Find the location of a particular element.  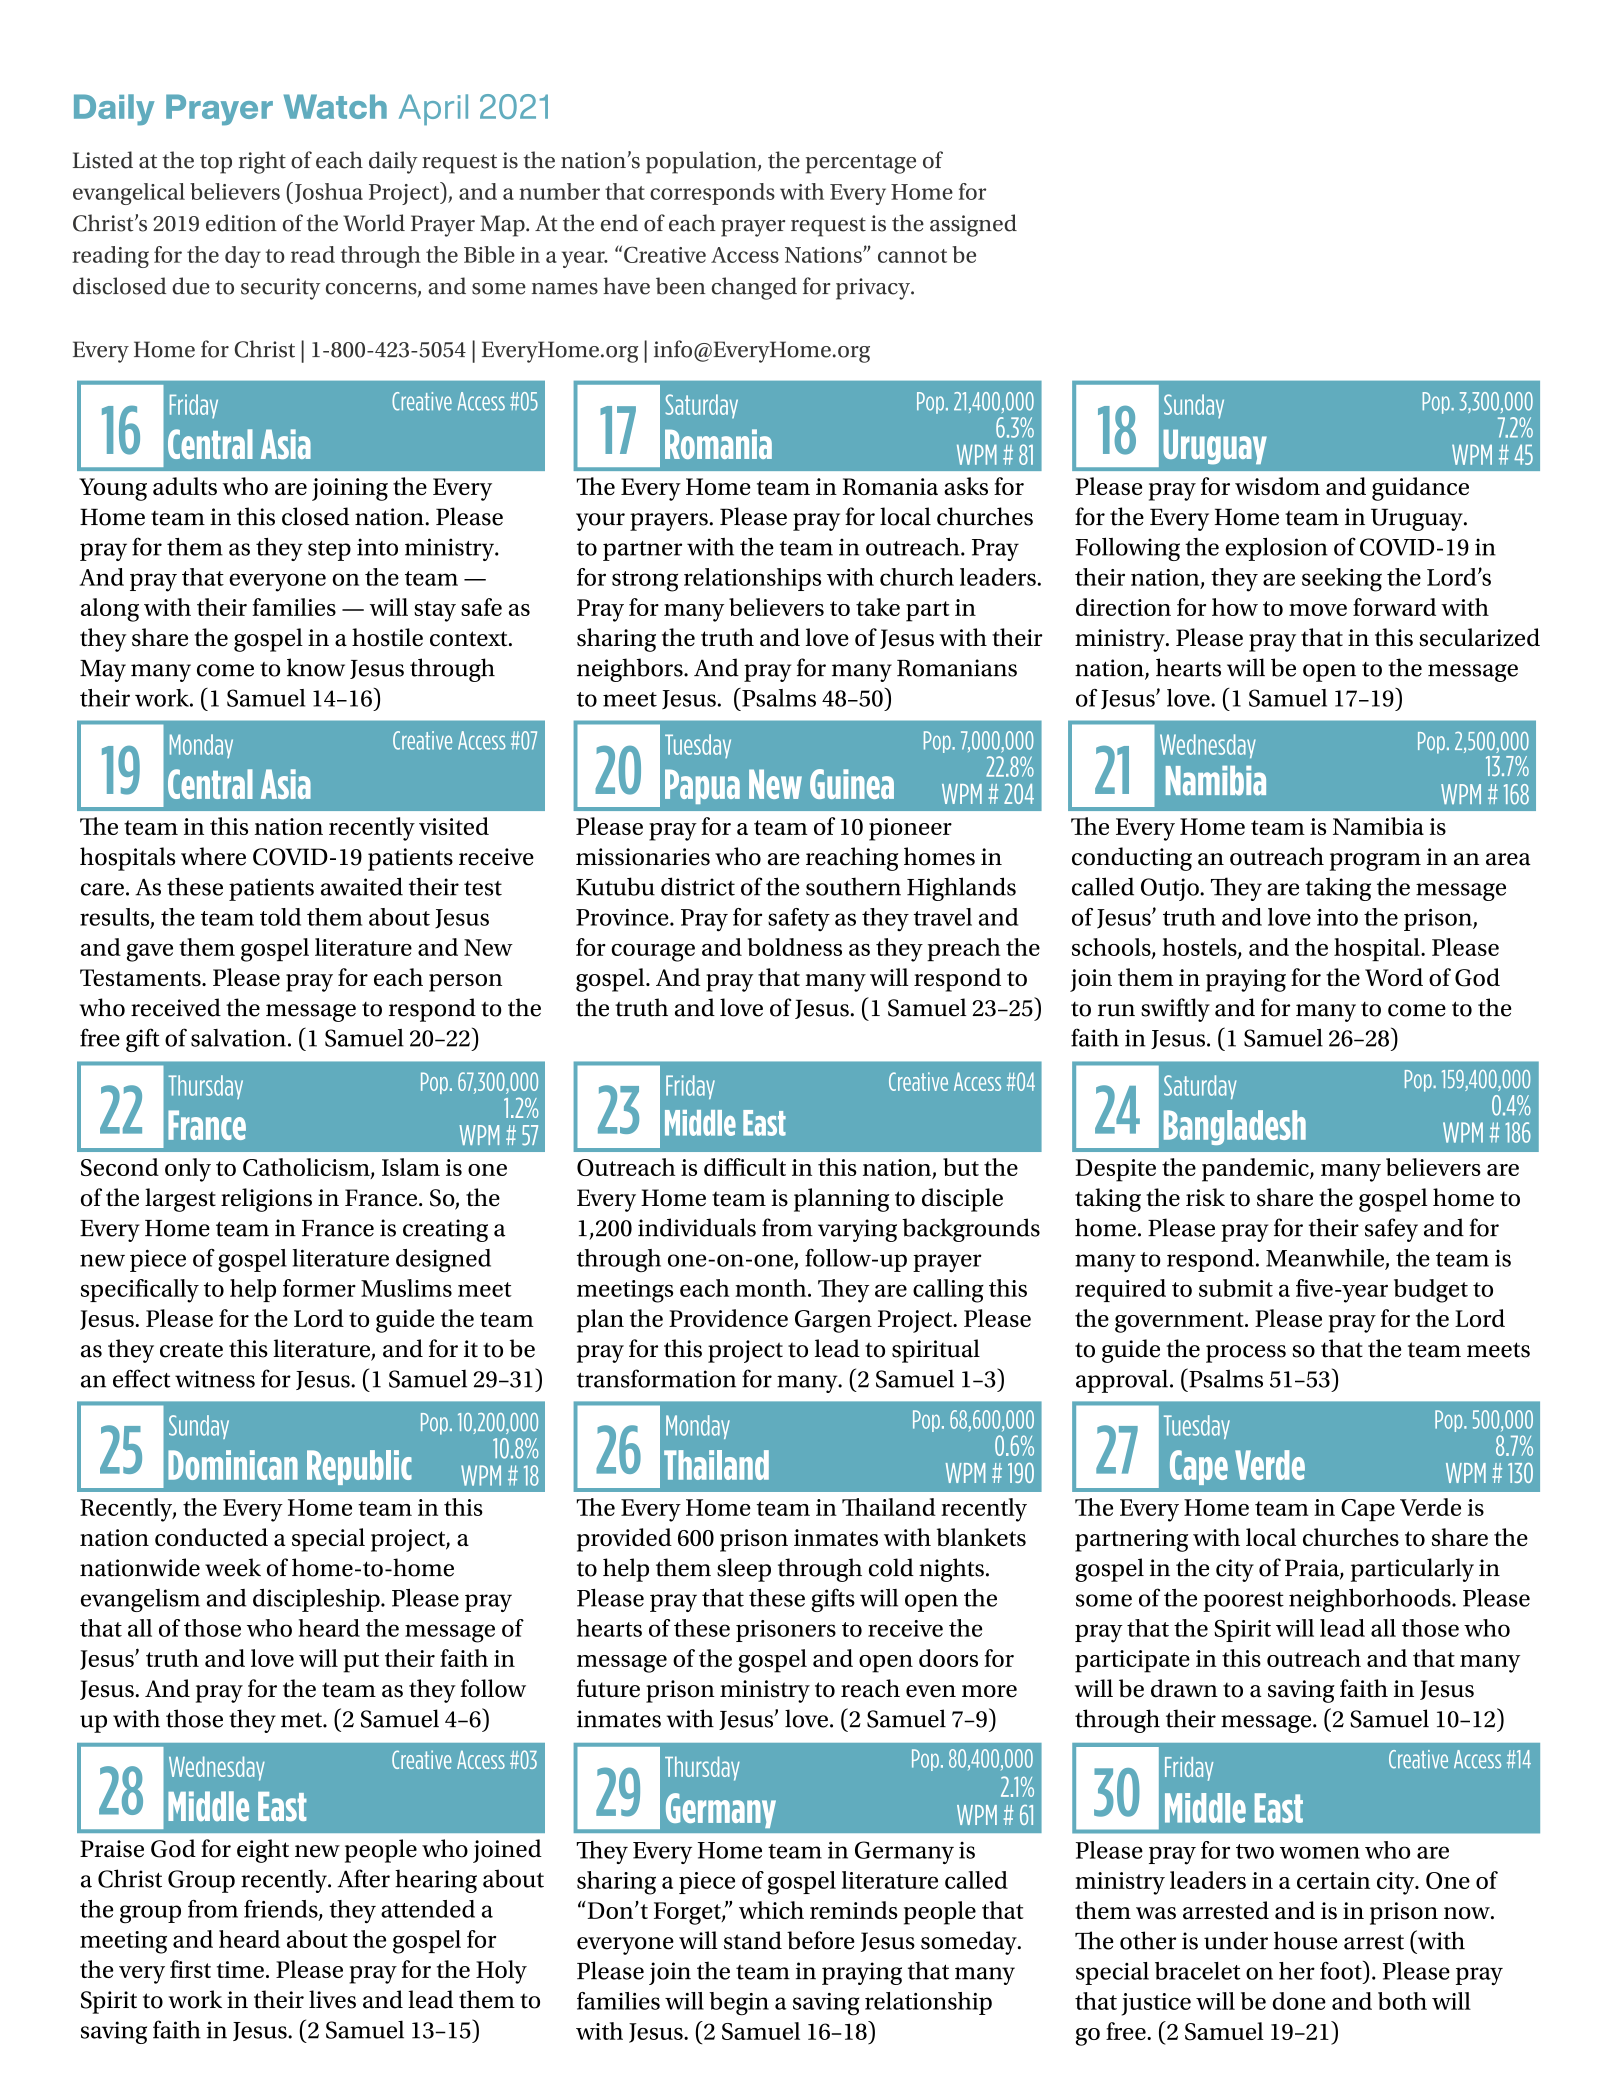

assigned is located at coordinates (973, 225).
